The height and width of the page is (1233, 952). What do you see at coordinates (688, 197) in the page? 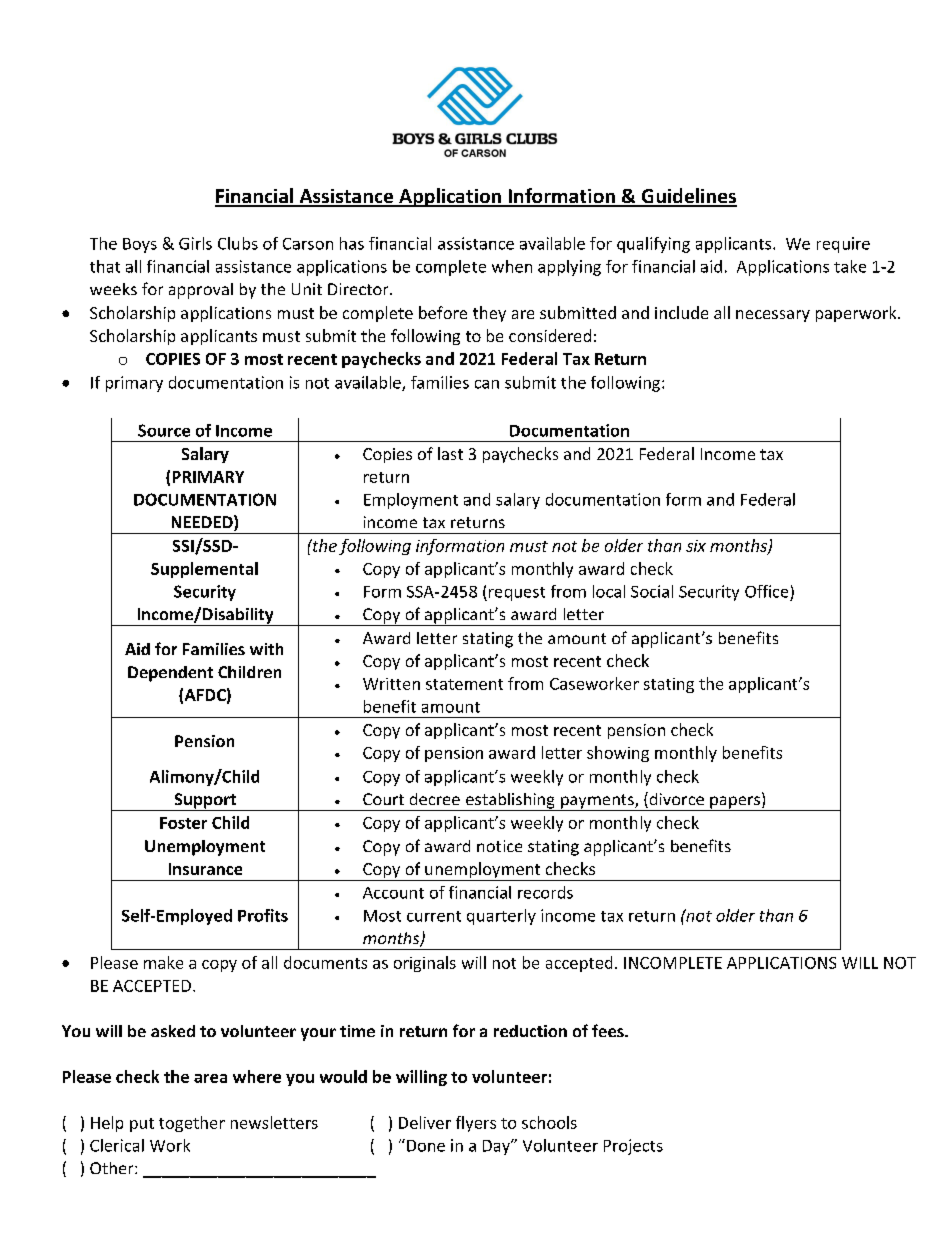
I see `Guidelines` at bounding box center [688, 197].
